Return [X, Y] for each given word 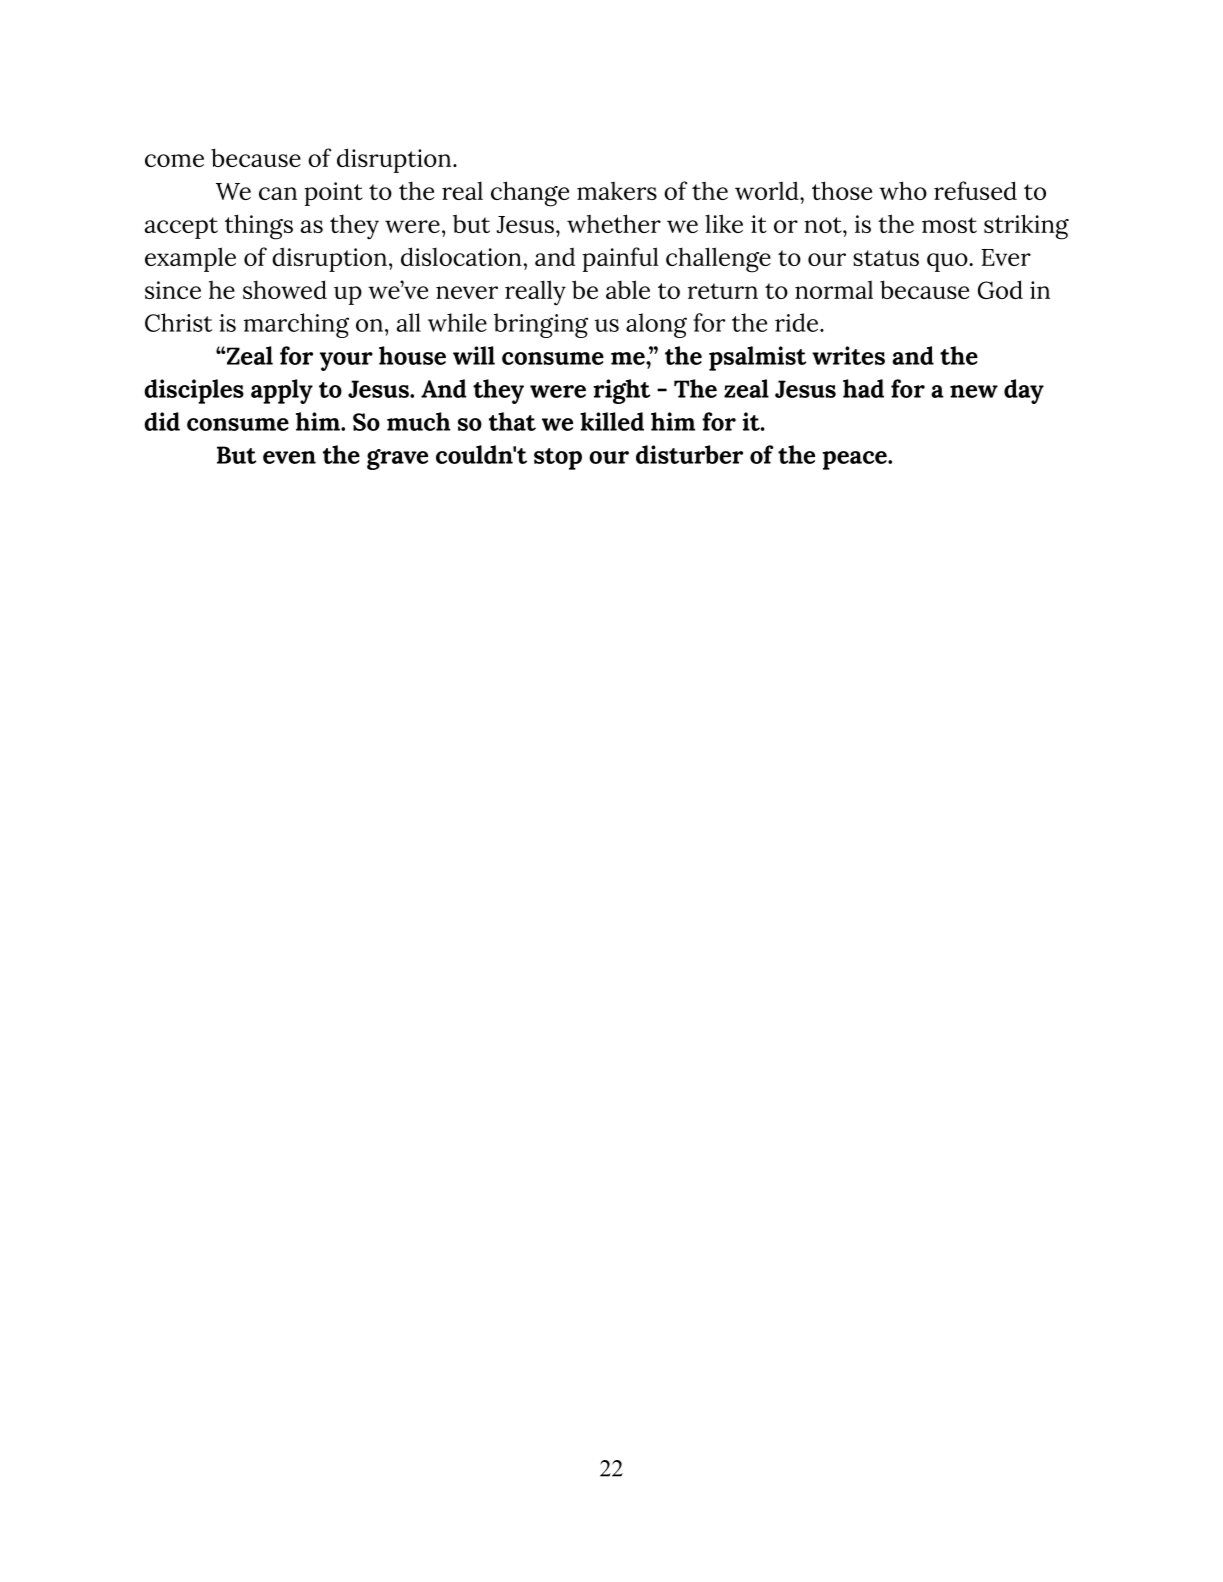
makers [617, 191]
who [903, 190]
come [174, 160]
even [289, 457]
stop [558, 459]
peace [856, 460]
